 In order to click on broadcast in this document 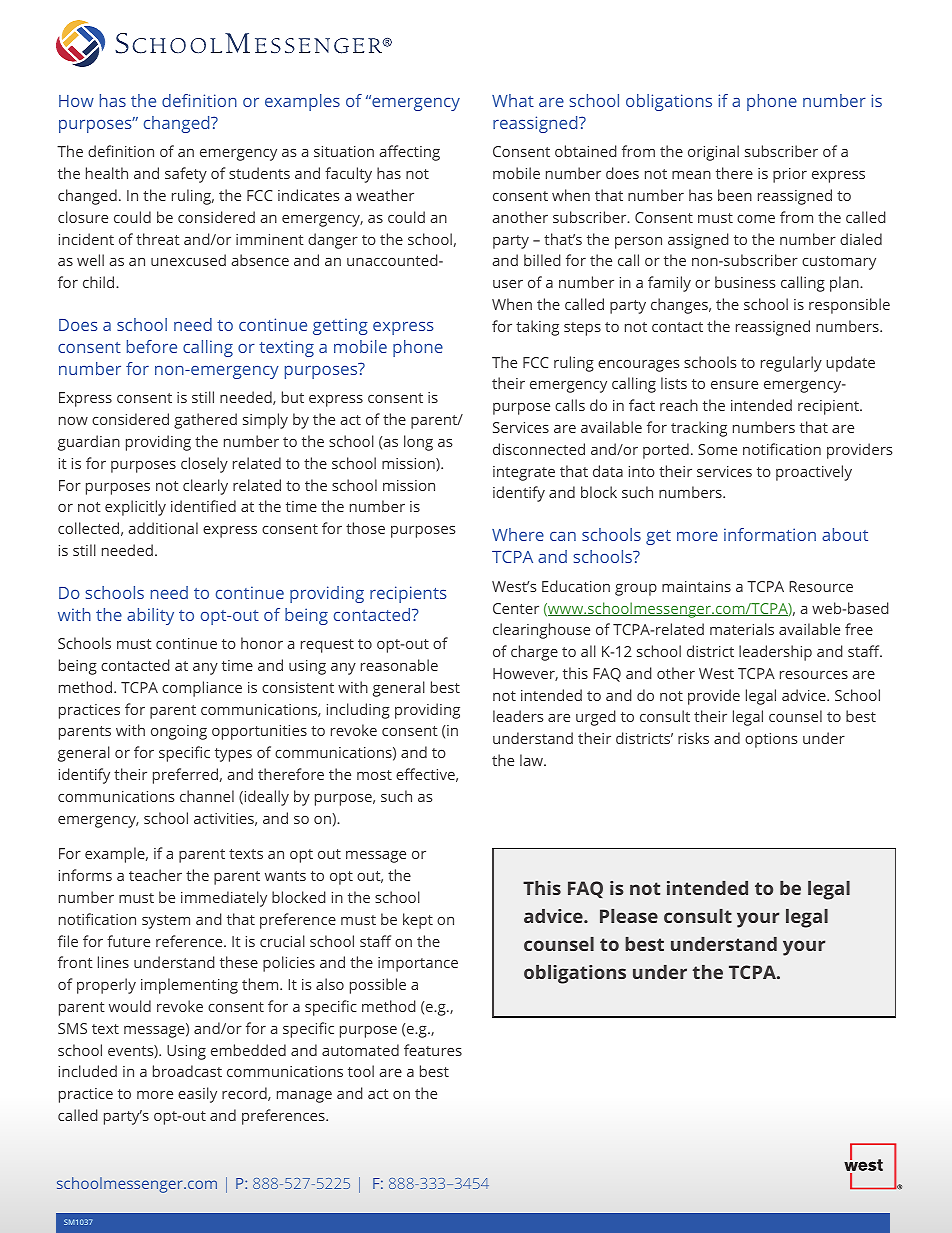, I will do `click(187, 1071)`.
